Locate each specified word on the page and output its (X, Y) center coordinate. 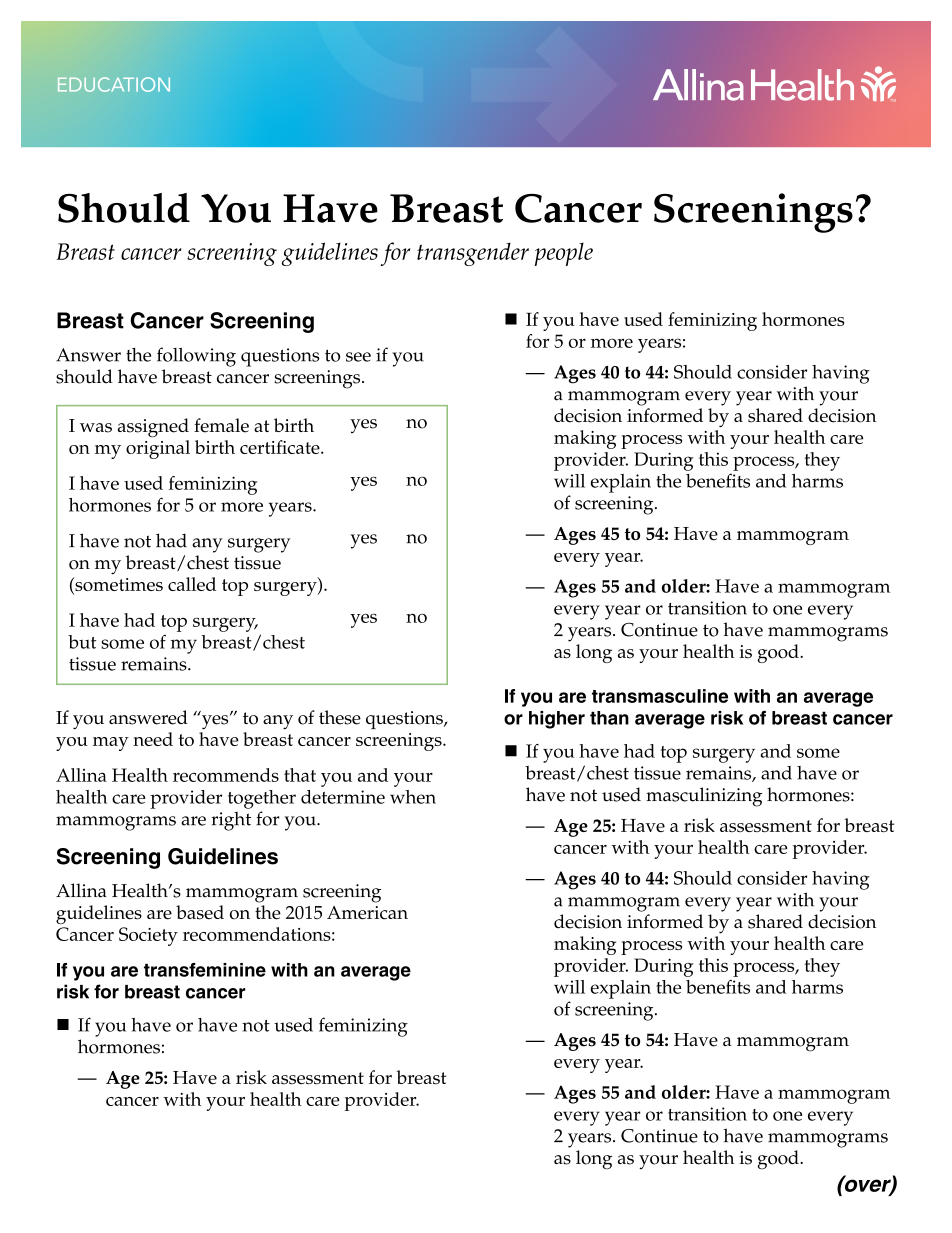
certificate (281, 447)
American (367, 913)
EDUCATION (114, 84)
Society (148, 936)
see (358, 357)
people (563, 254)
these (340, 717)
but (82, 642)
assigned (153, 428)
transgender (473, 254)
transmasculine (660, 696)
